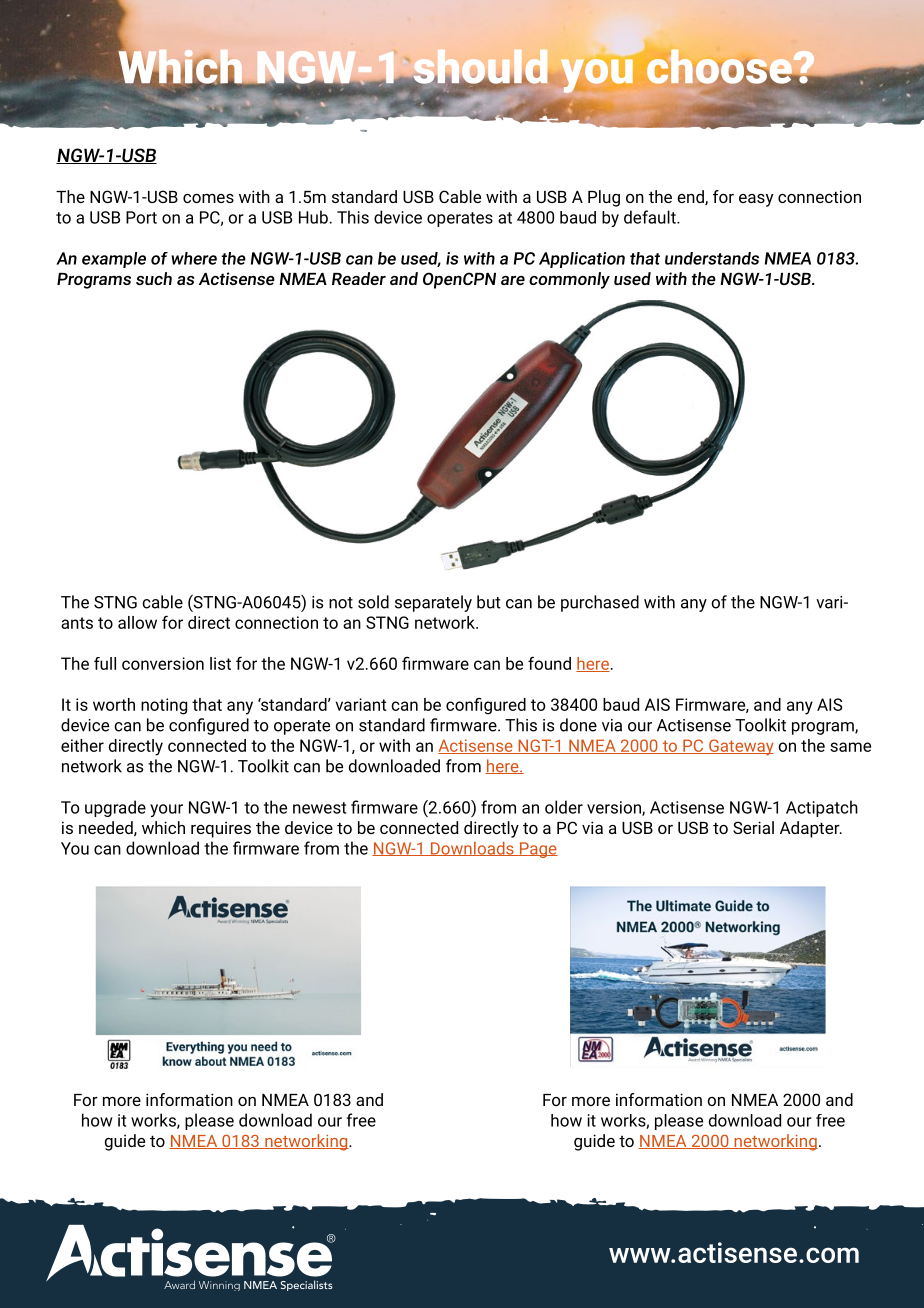 The width and height of the screenshot is (924, 1308). What do you see at coordinates (740, 747) in the screenshot?
I see `Gateway` at bounding box center [740, 747].
